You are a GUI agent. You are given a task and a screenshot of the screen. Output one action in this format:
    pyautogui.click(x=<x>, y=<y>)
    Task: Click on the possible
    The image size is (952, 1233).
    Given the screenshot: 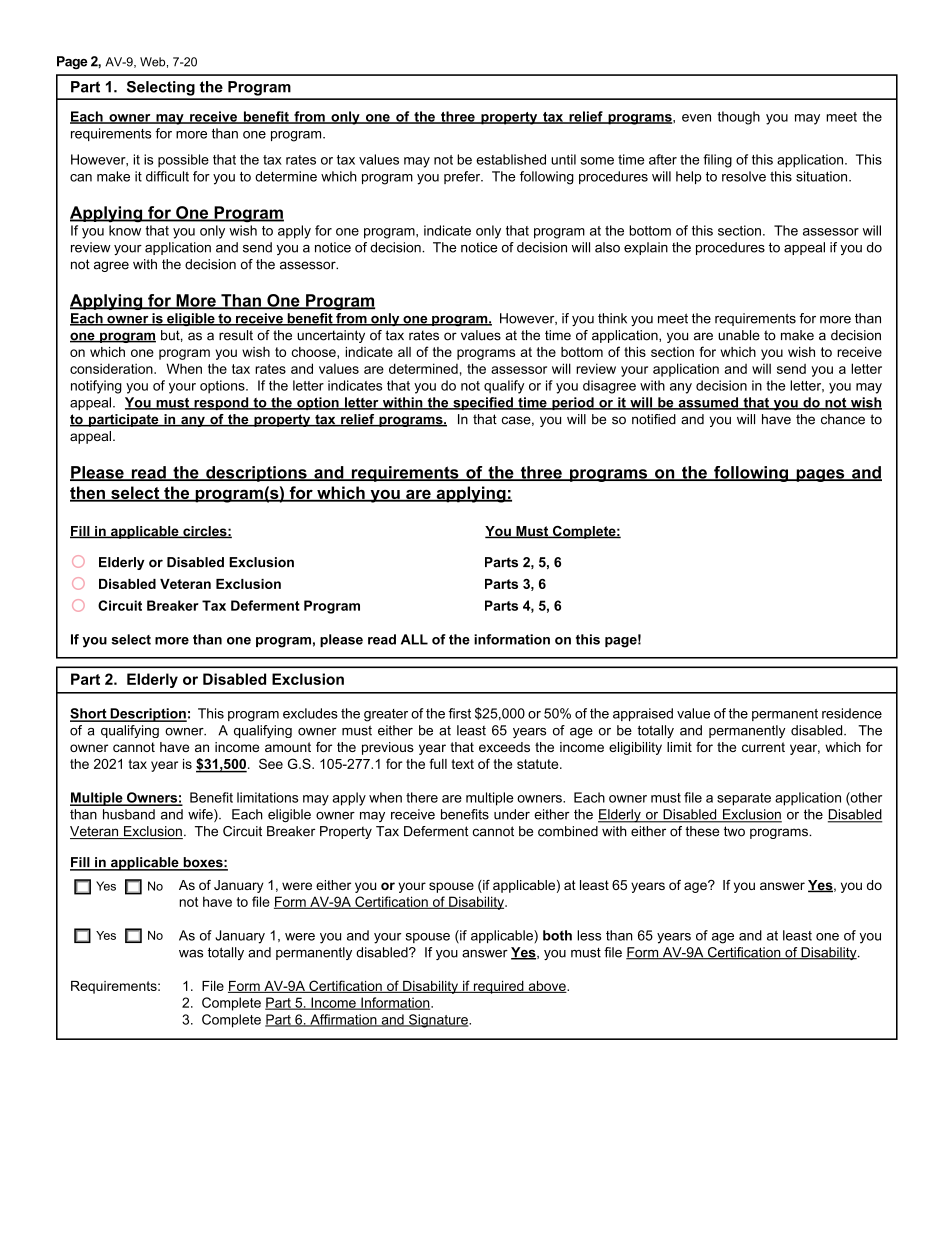 What is the action you would take?
    pyautogui.click(x=183, y=161)
